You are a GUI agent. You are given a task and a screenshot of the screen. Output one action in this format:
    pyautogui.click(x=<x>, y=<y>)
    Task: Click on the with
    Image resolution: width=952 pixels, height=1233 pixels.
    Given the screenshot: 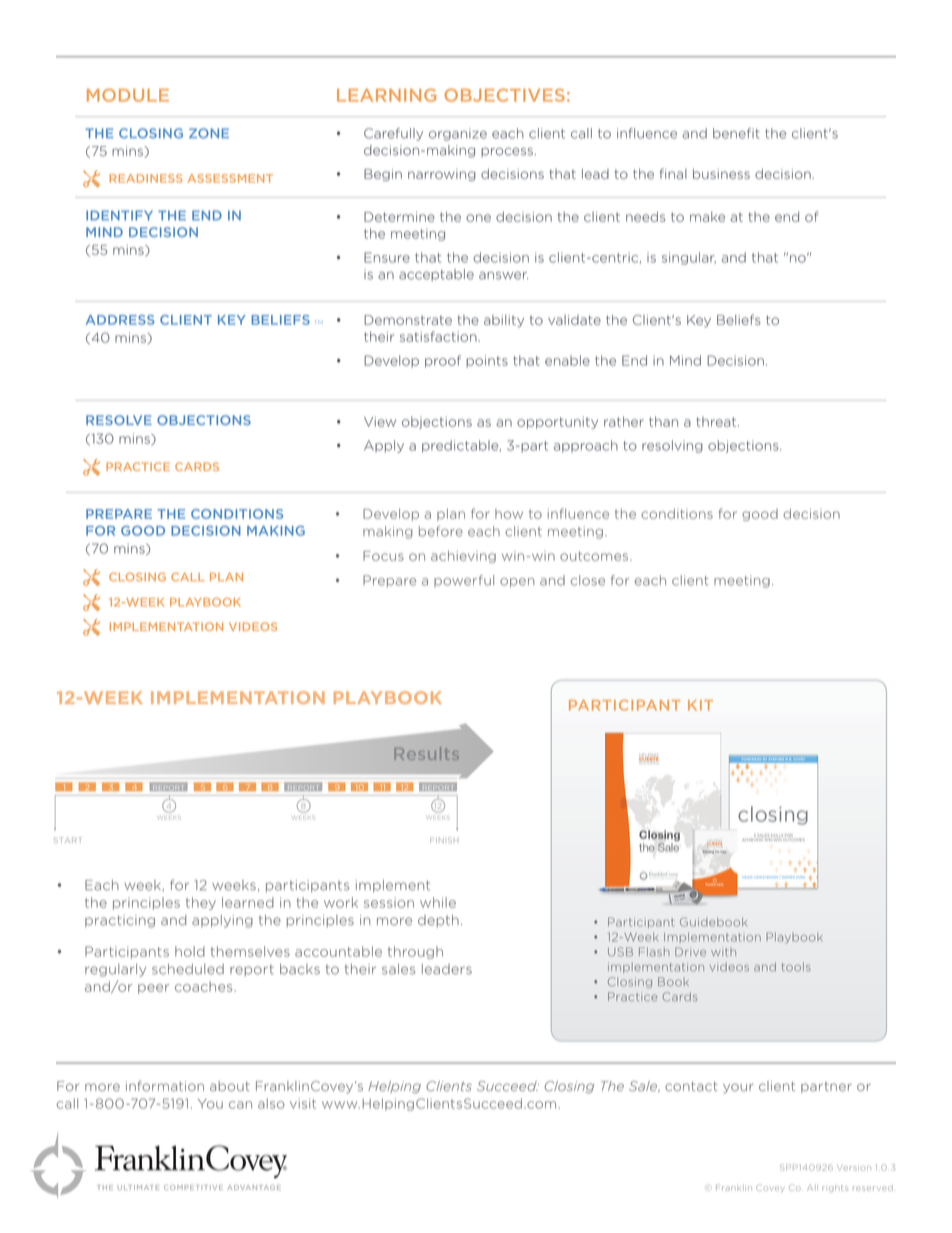 What is the action you would take?
    pyautogui.click(x=723, y=952)
